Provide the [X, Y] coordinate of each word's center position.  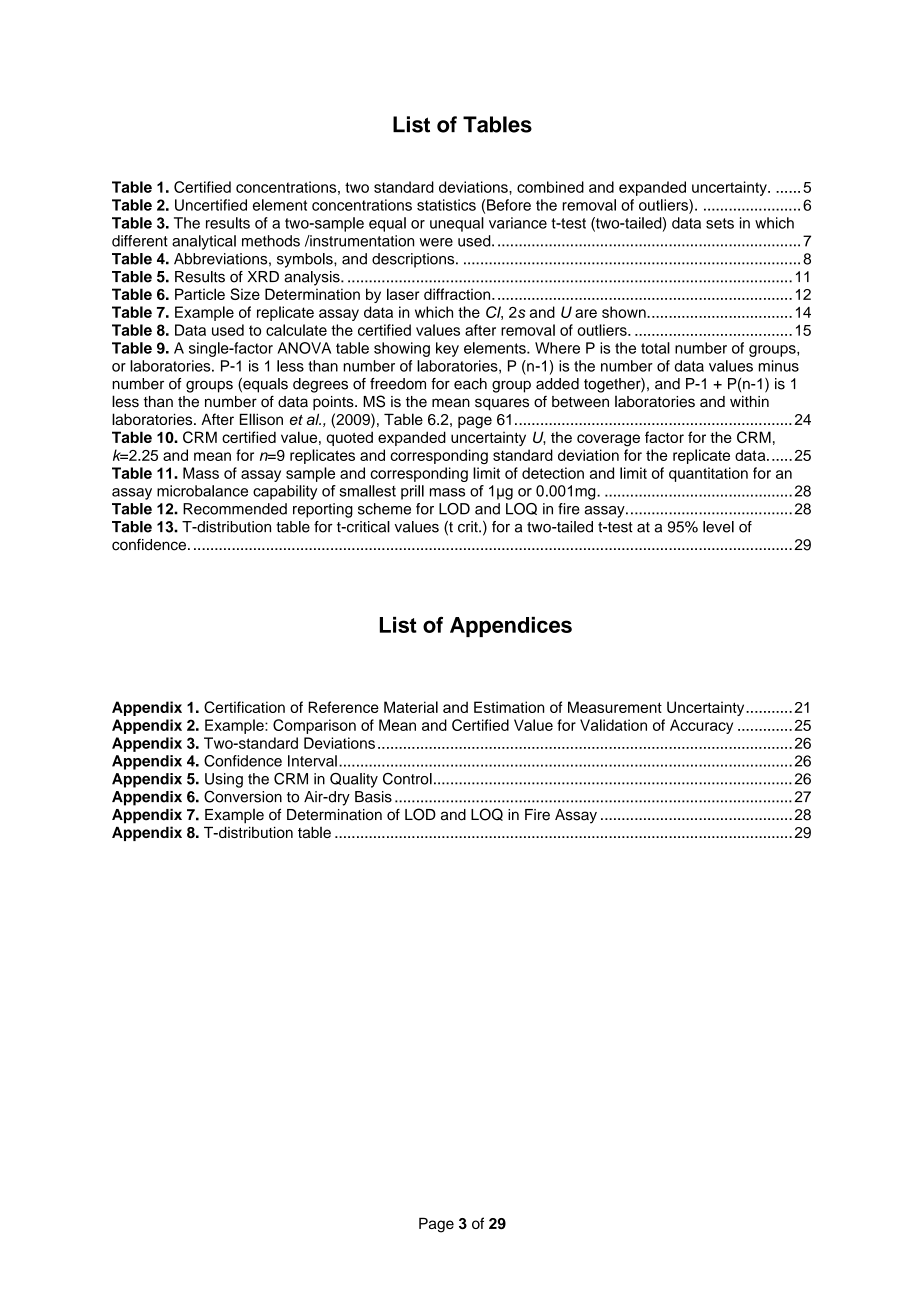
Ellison [261, 419]
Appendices [511, 627]
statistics [446, 205]
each [470, 384]
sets [720, 223]
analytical [204, 242]
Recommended [235, 509]
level [718, 527]
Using [224, 780]
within [749, 401]
